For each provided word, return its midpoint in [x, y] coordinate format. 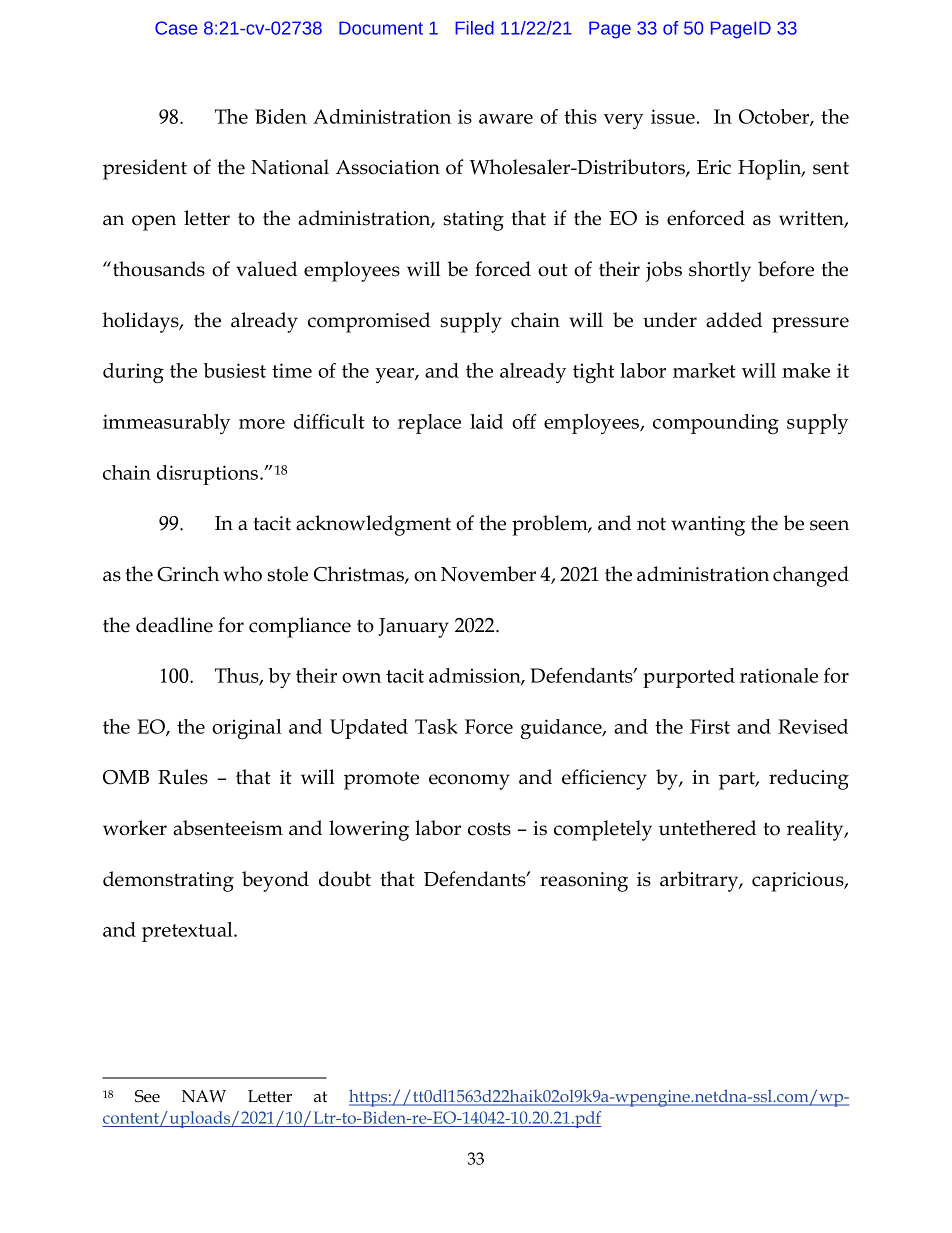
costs [489, 829]
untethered [707, 828]
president [145, 169]
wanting [708, 526]
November [488, 574]
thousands [159, 269]
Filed [474, 28]
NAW [204, 1096]
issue [673, 116]
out [553, 270]
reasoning [584, 882]
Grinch [188, 574]
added [734, 320]
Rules [183, 777]
